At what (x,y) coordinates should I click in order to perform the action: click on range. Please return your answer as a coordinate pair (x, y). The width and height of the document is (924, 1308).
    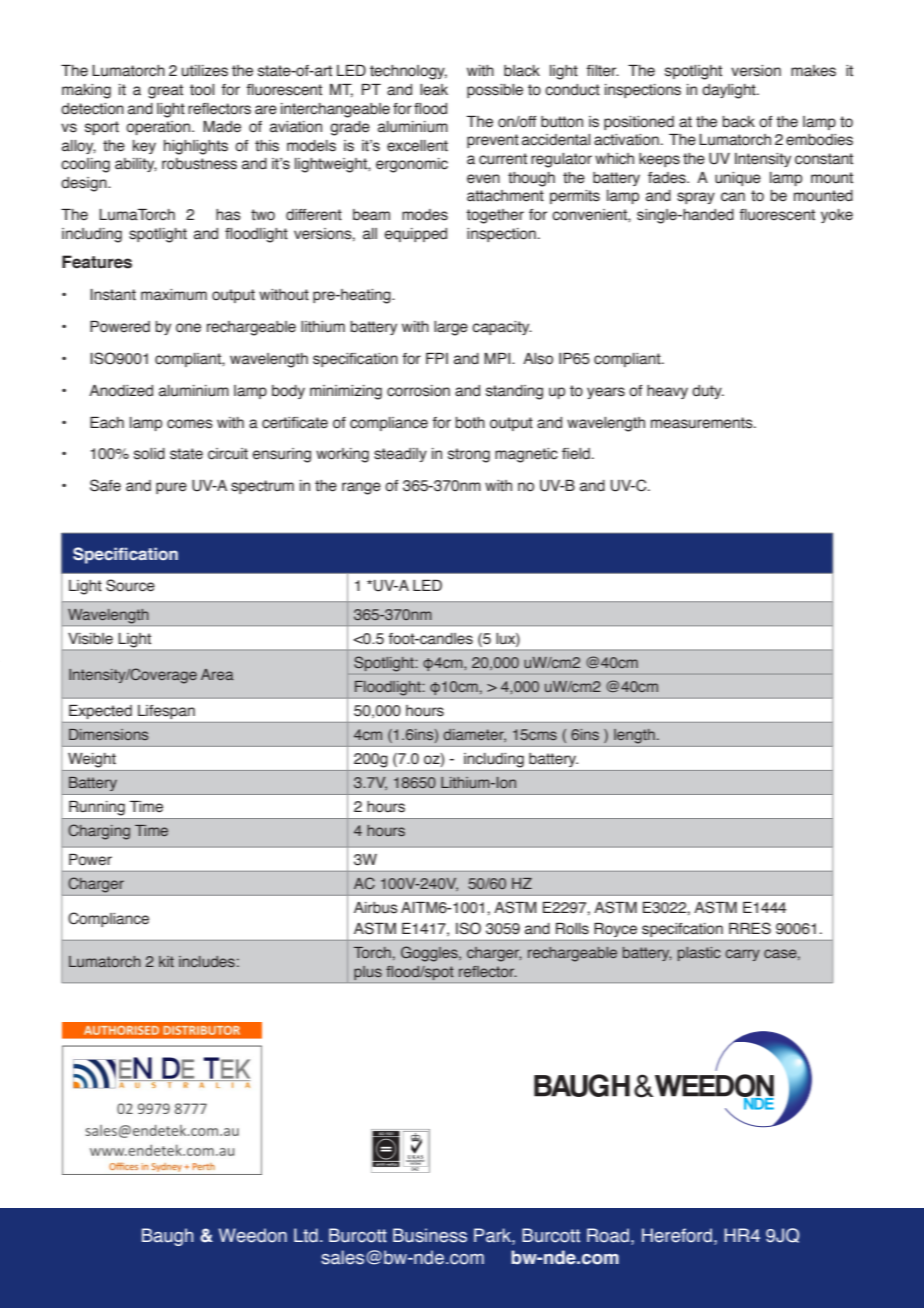
    Looking at the image, I should click on (361, 488).
